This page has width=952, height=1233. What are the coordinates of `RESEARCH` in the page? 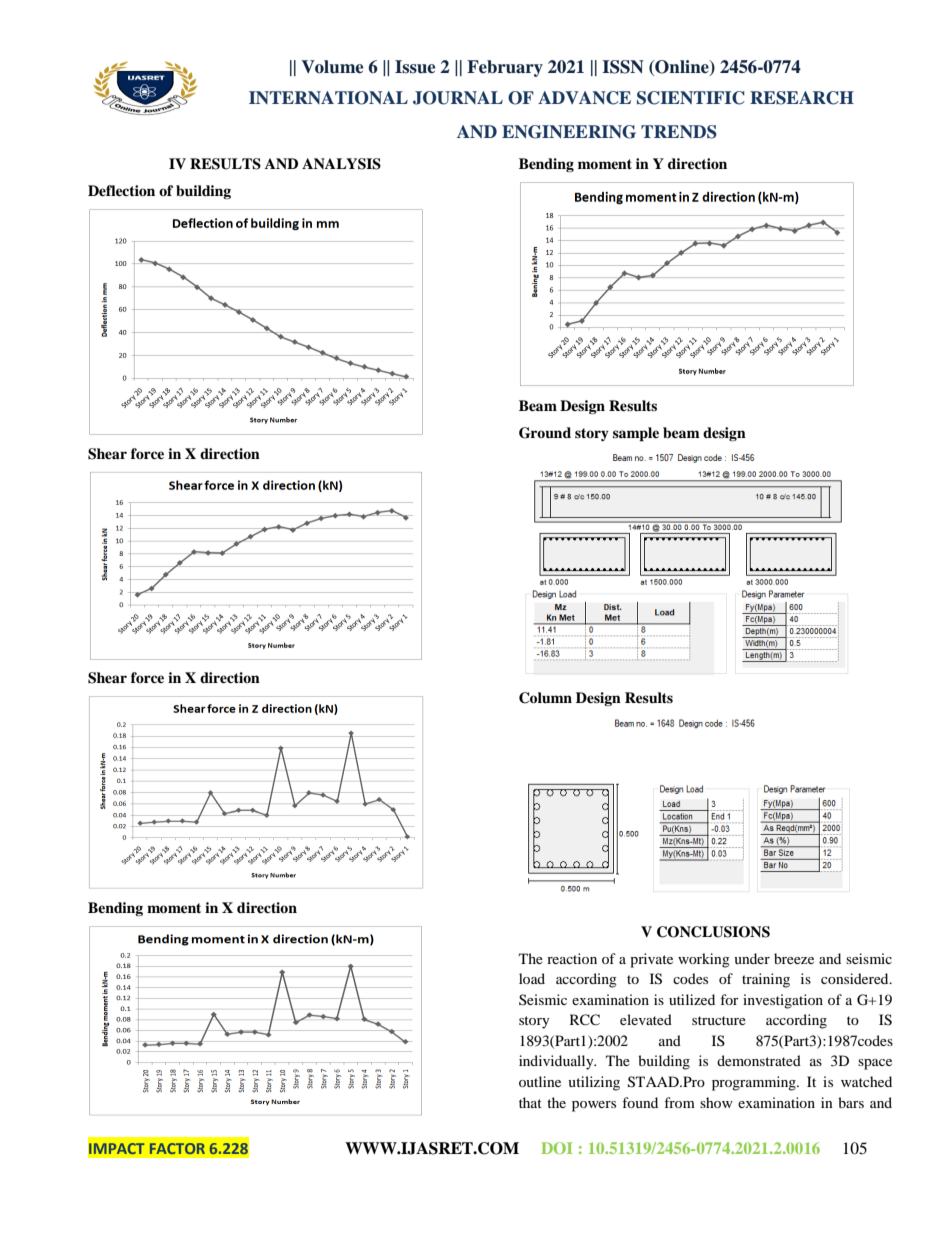 It's located at (802, 98).
